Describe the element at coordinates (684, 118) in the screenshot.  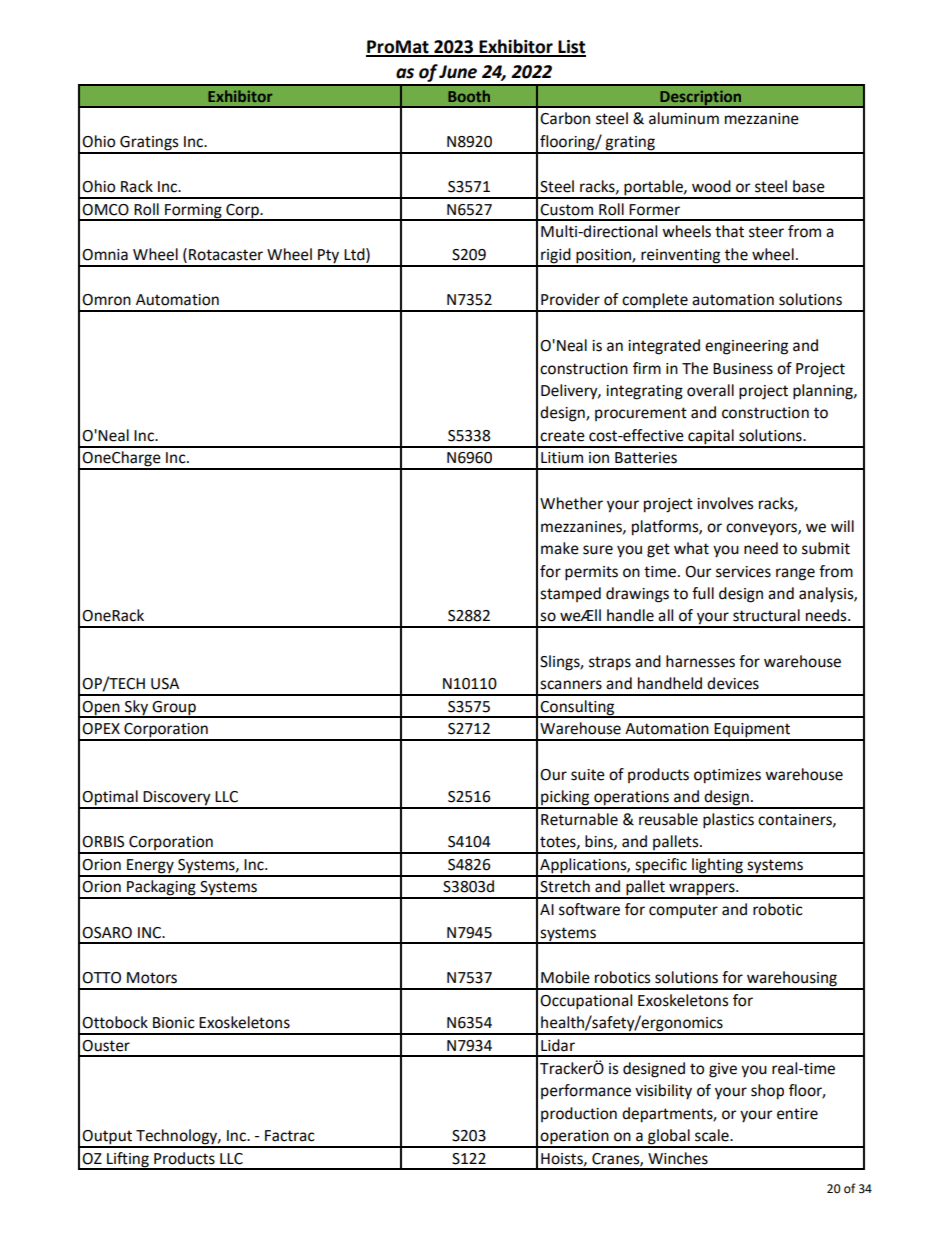
I see `aluminum` at that location.
